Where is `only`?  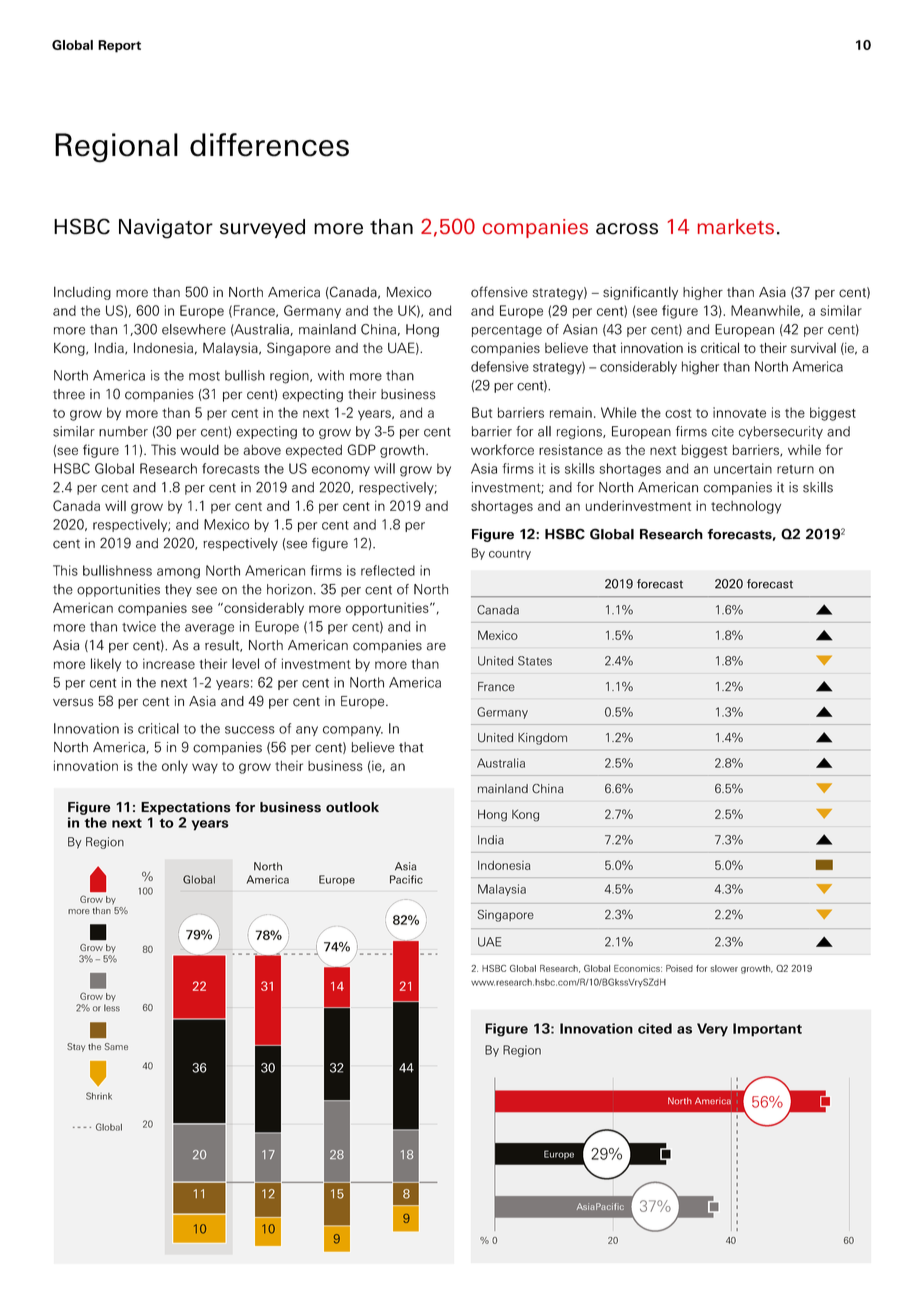 only is located at coordinates (175, 767).
